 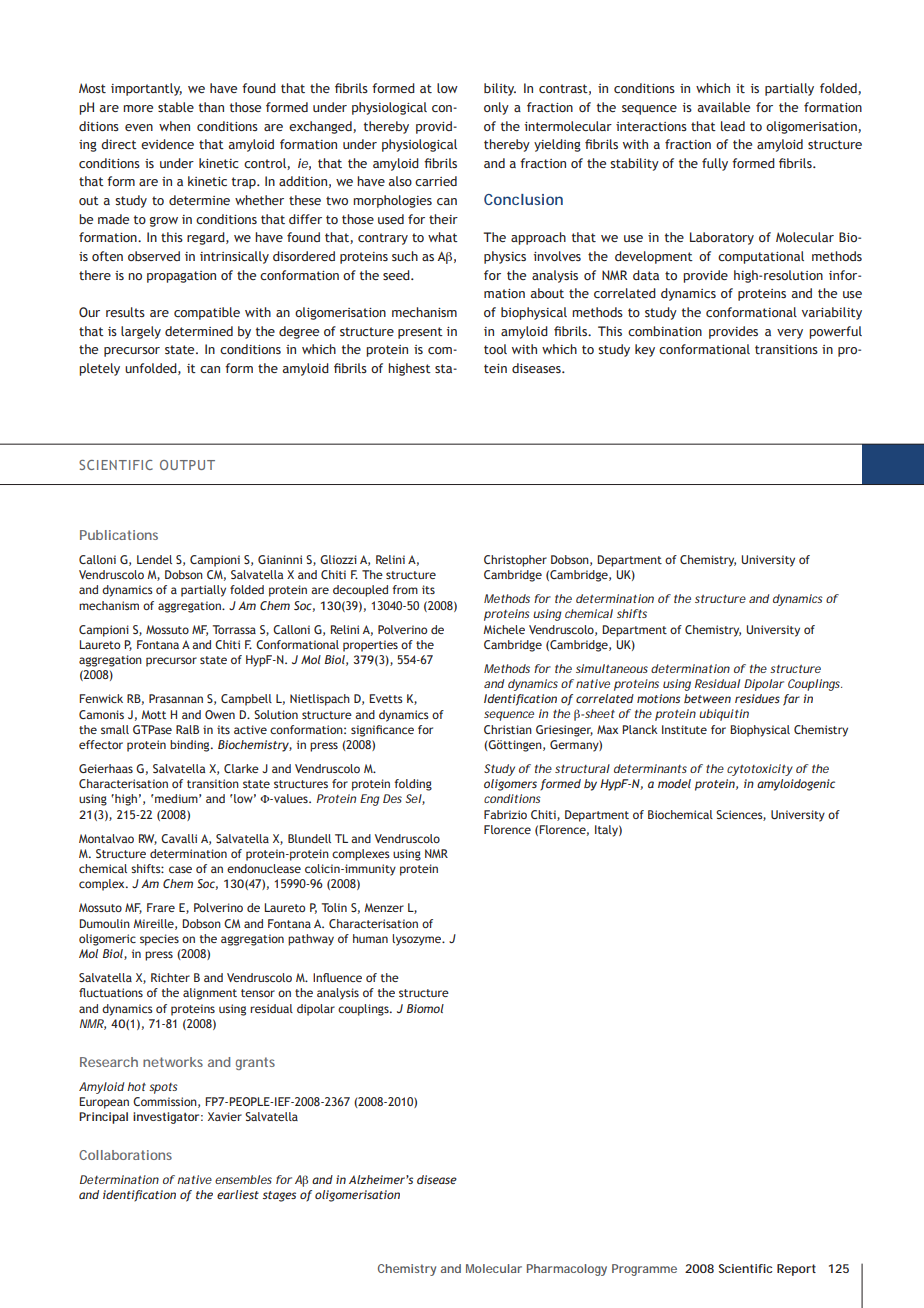 What do you see at coordinates (505, 814) in the screenshot?
I see `Fabrizio` at bounding box center [505, 814].
